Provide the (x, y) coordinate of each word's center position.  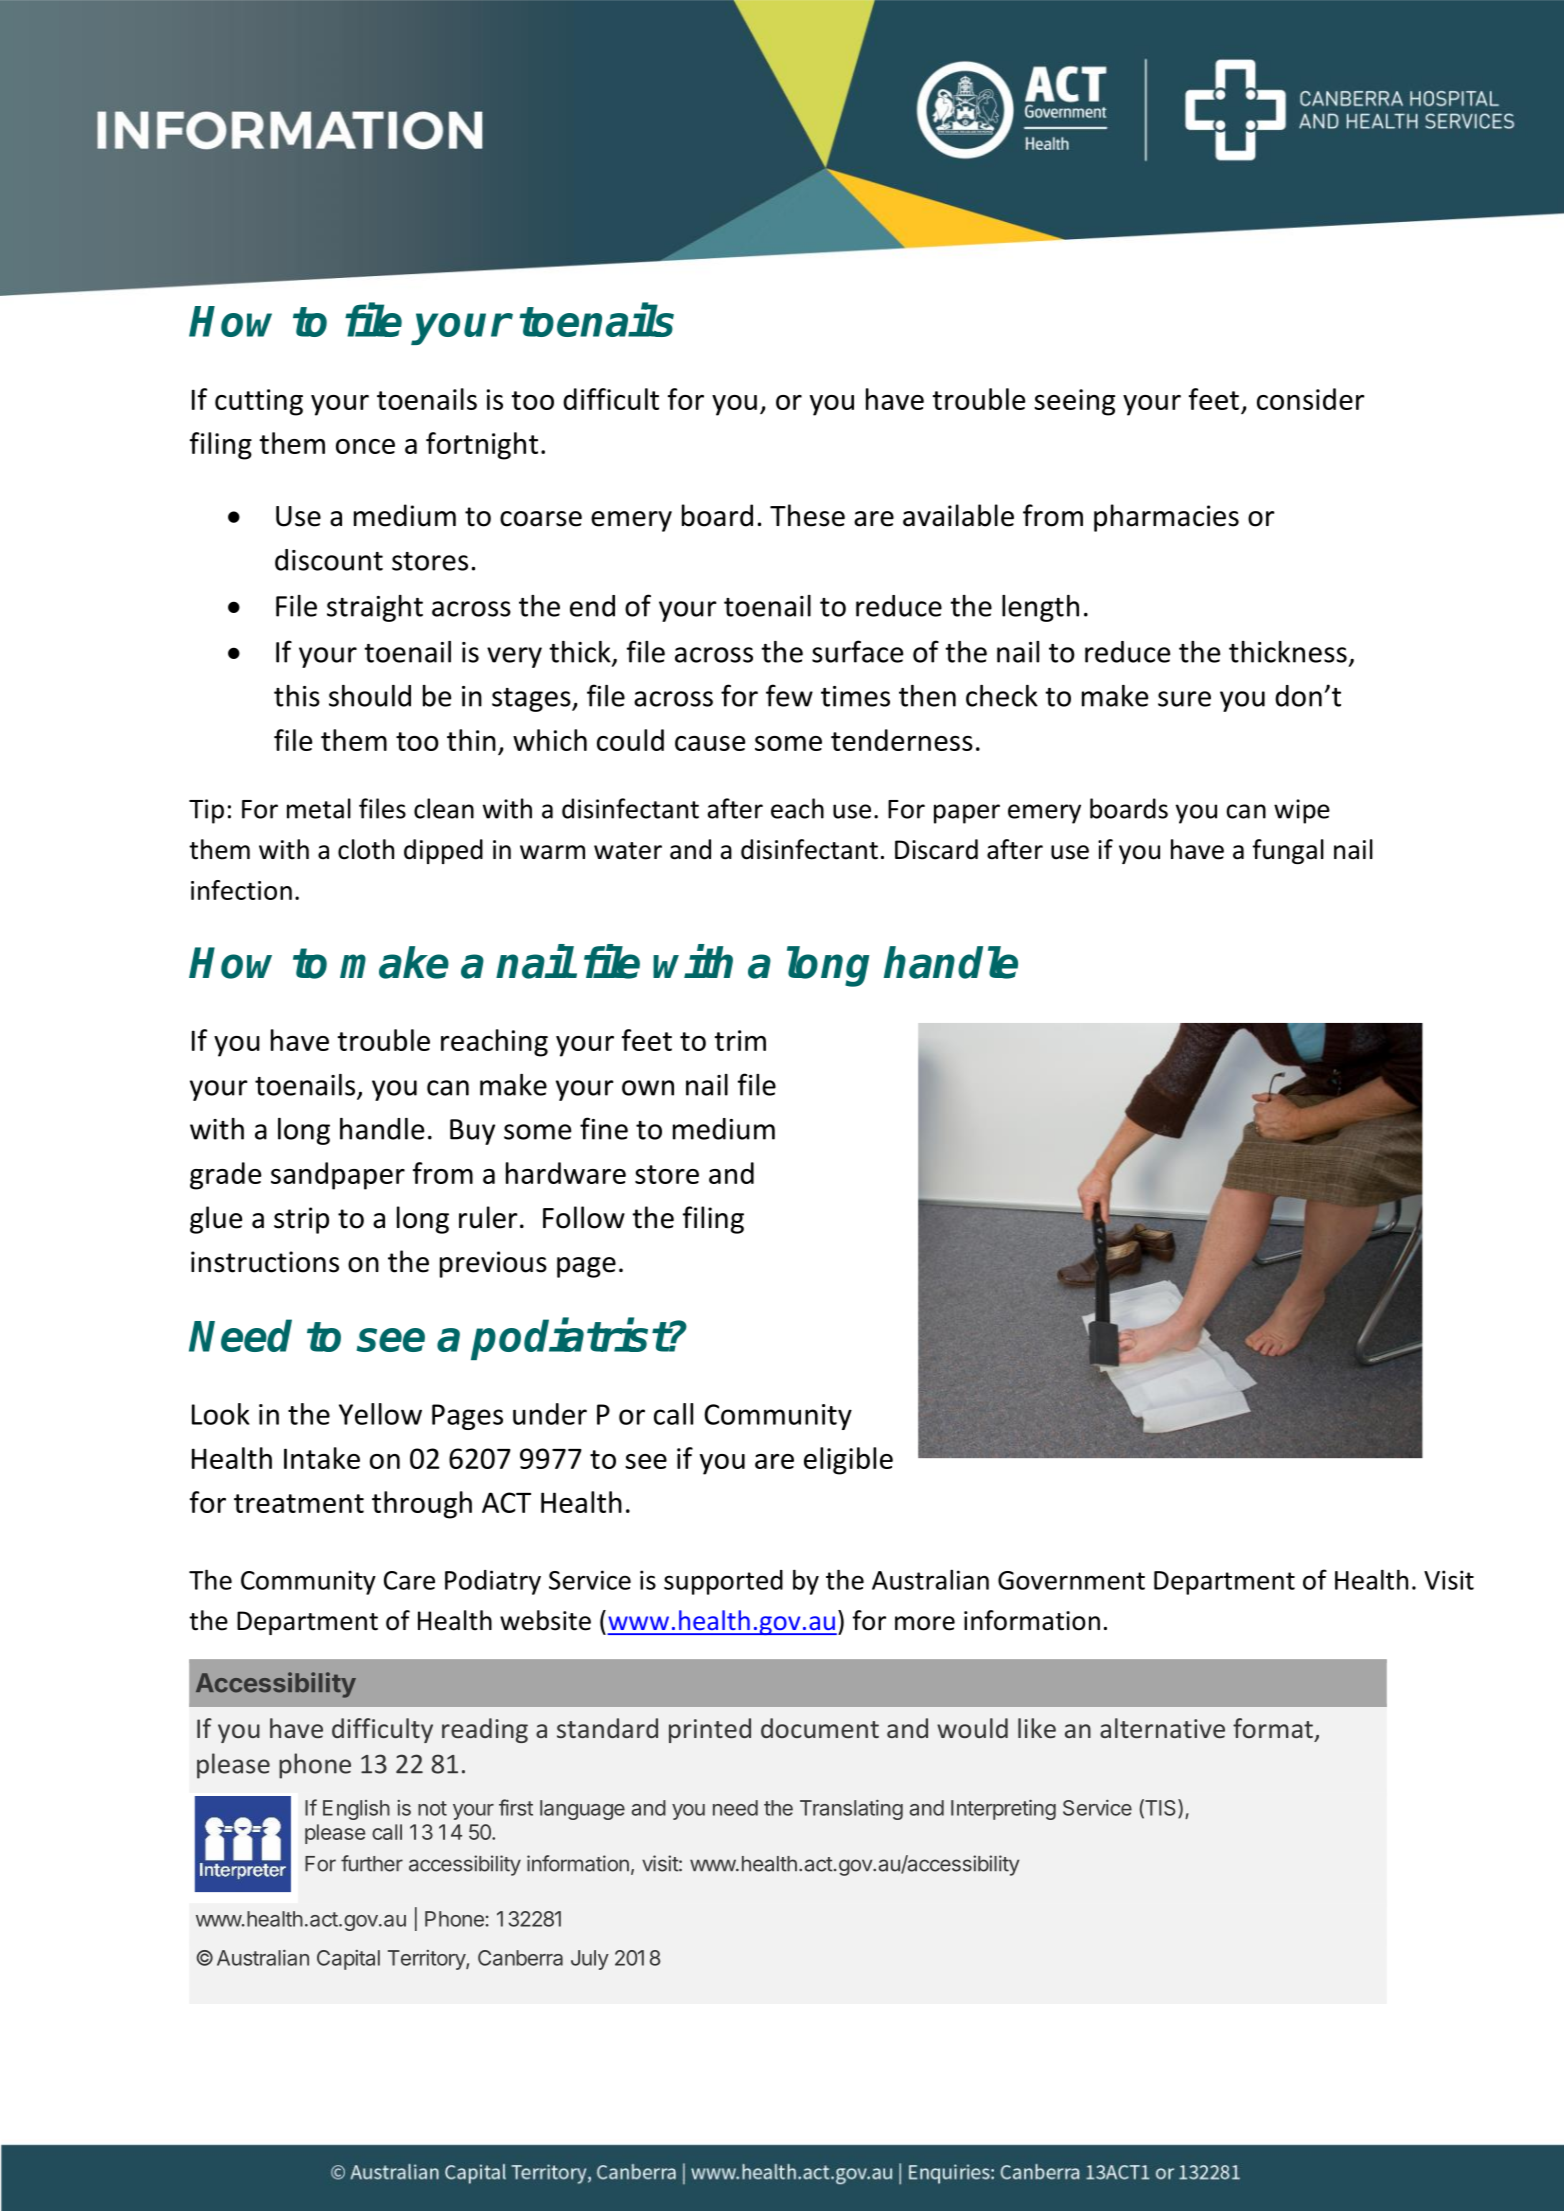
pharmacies (1166, 518)
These (807, 515)
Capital (348, 1960)
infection (241, 890)
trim (740, 1040)
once (365, 446)
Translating (851, 1810)
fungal (1288, 851)
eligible (848, 1461)
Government (1071, 1580)
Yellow (380, 1414)
